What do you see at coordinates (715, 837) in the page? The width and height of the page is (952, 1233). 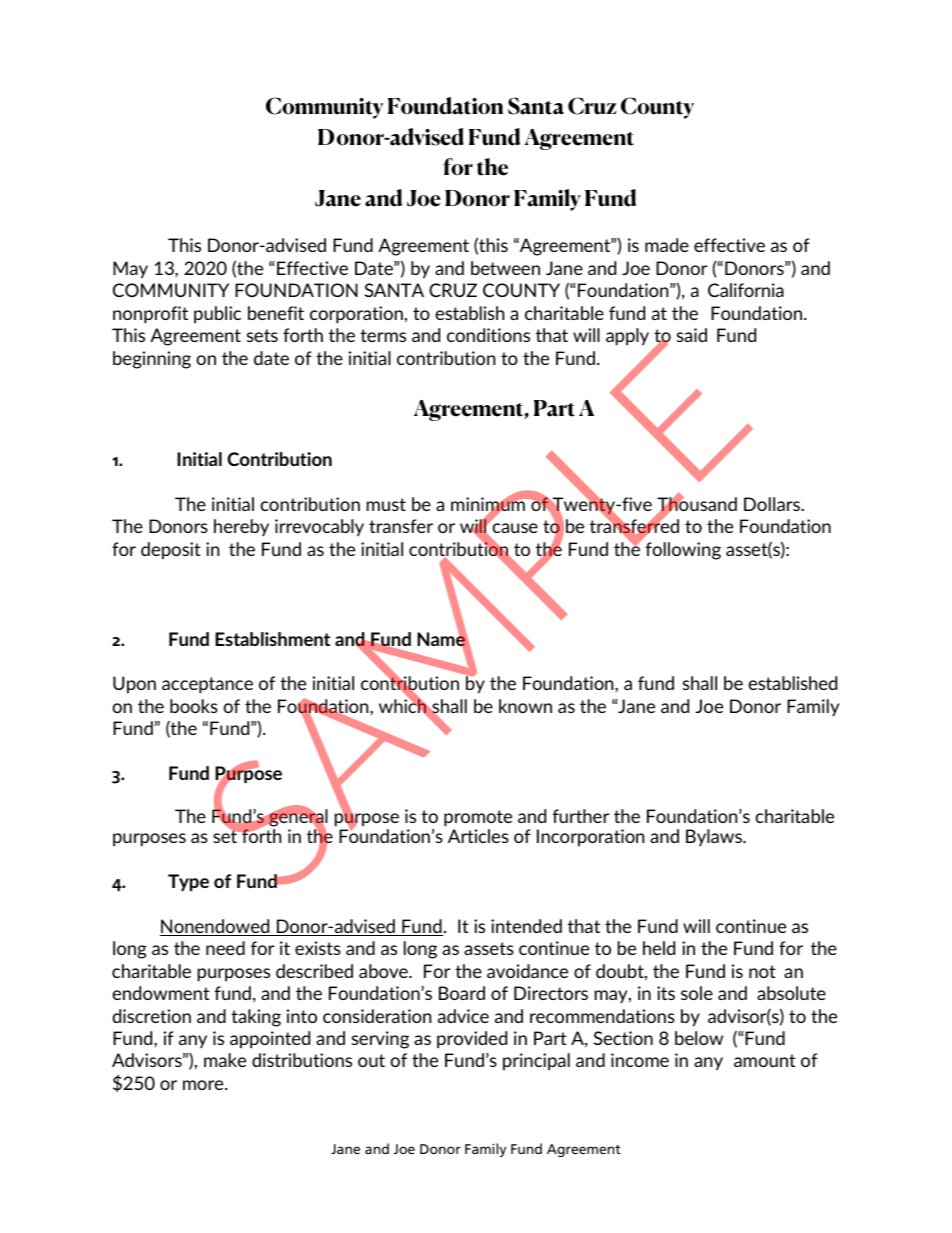 I see `Bylaws` at bounding box center [715, 837].
